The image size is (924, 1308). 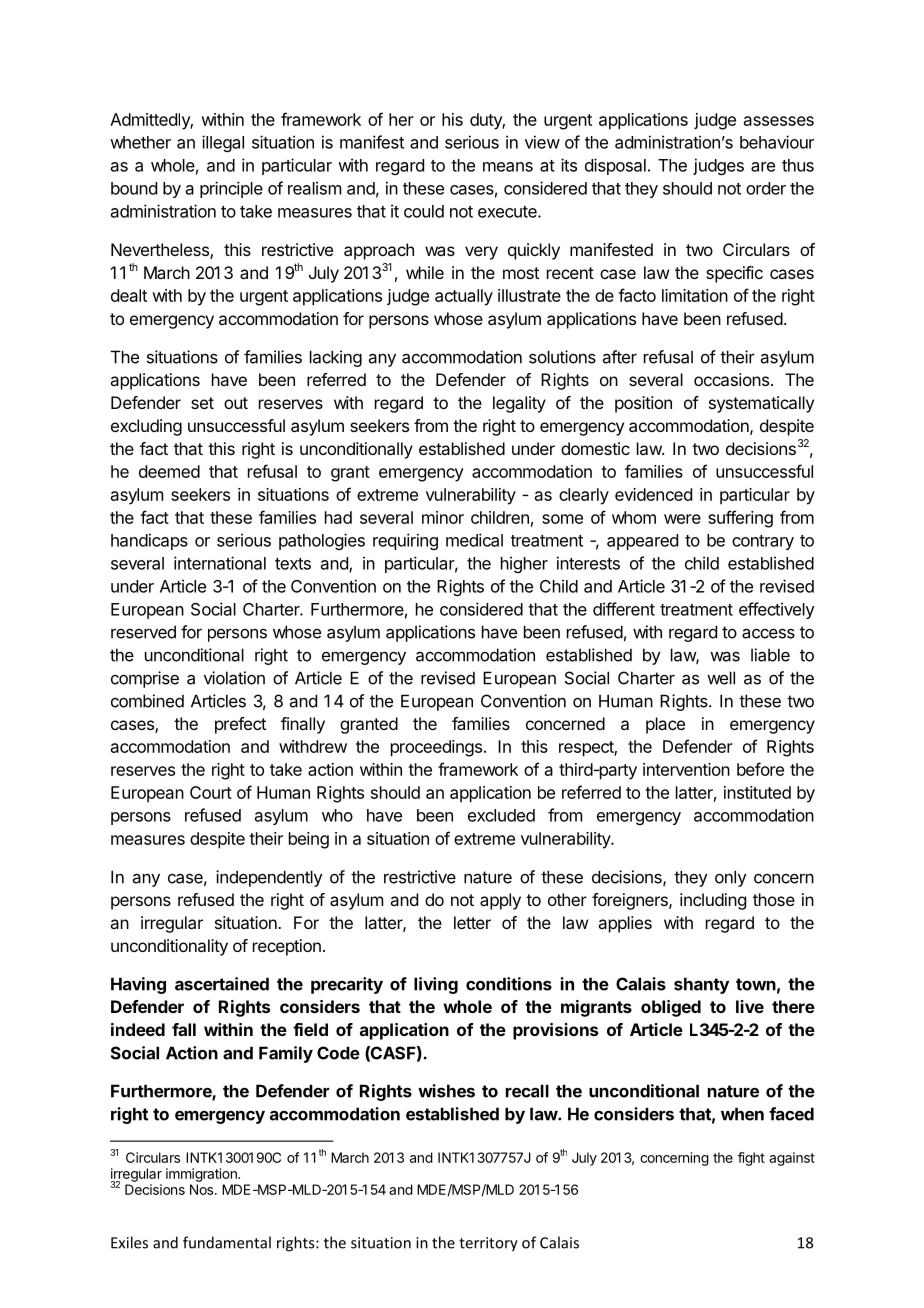 What do you see at coordinates (203, 1189) in the document?
I see `Nos` at bounding box center [203, 1189].
